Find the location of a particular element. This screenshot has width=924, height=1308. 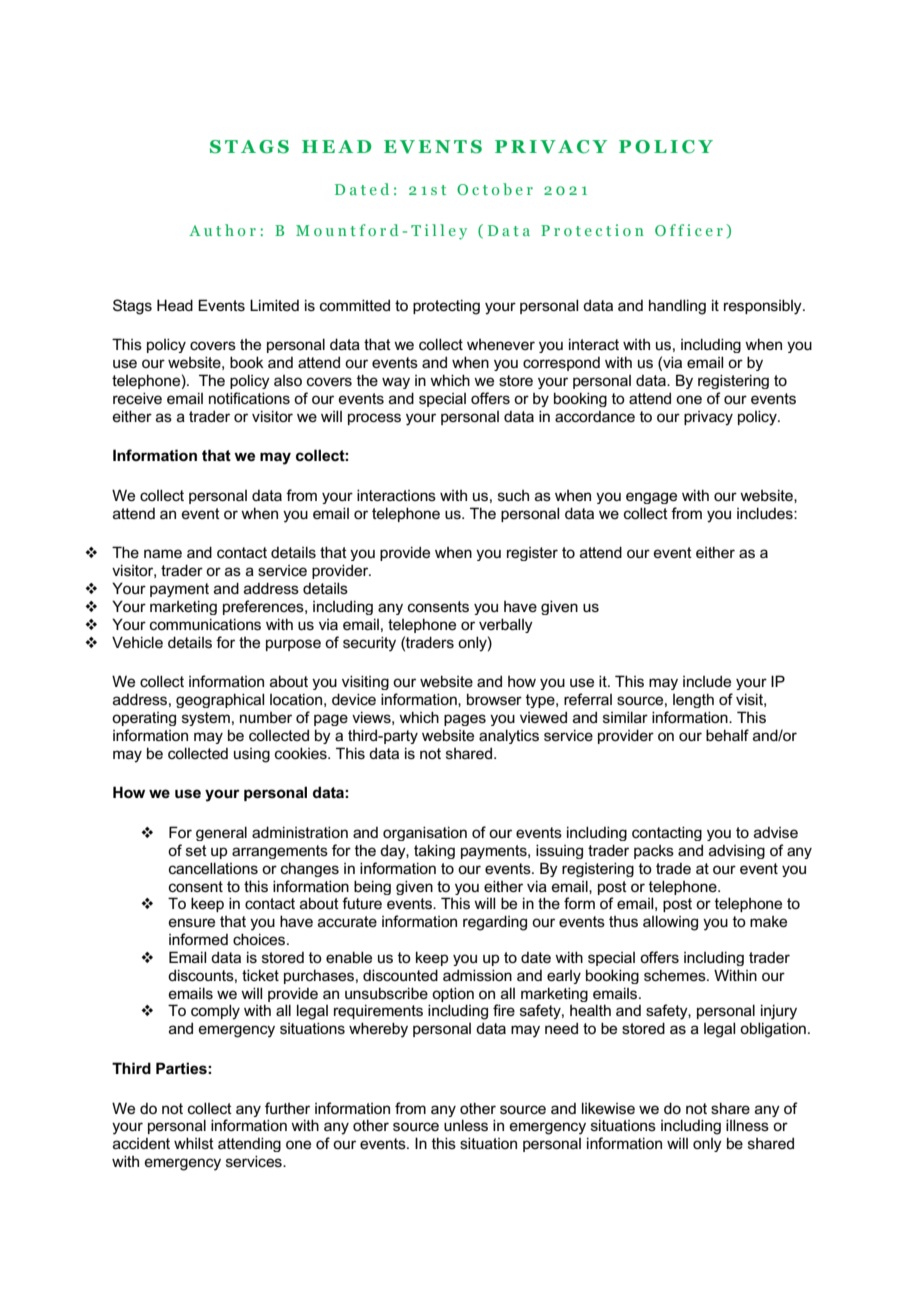

length is located at coordinates (693, 700).
